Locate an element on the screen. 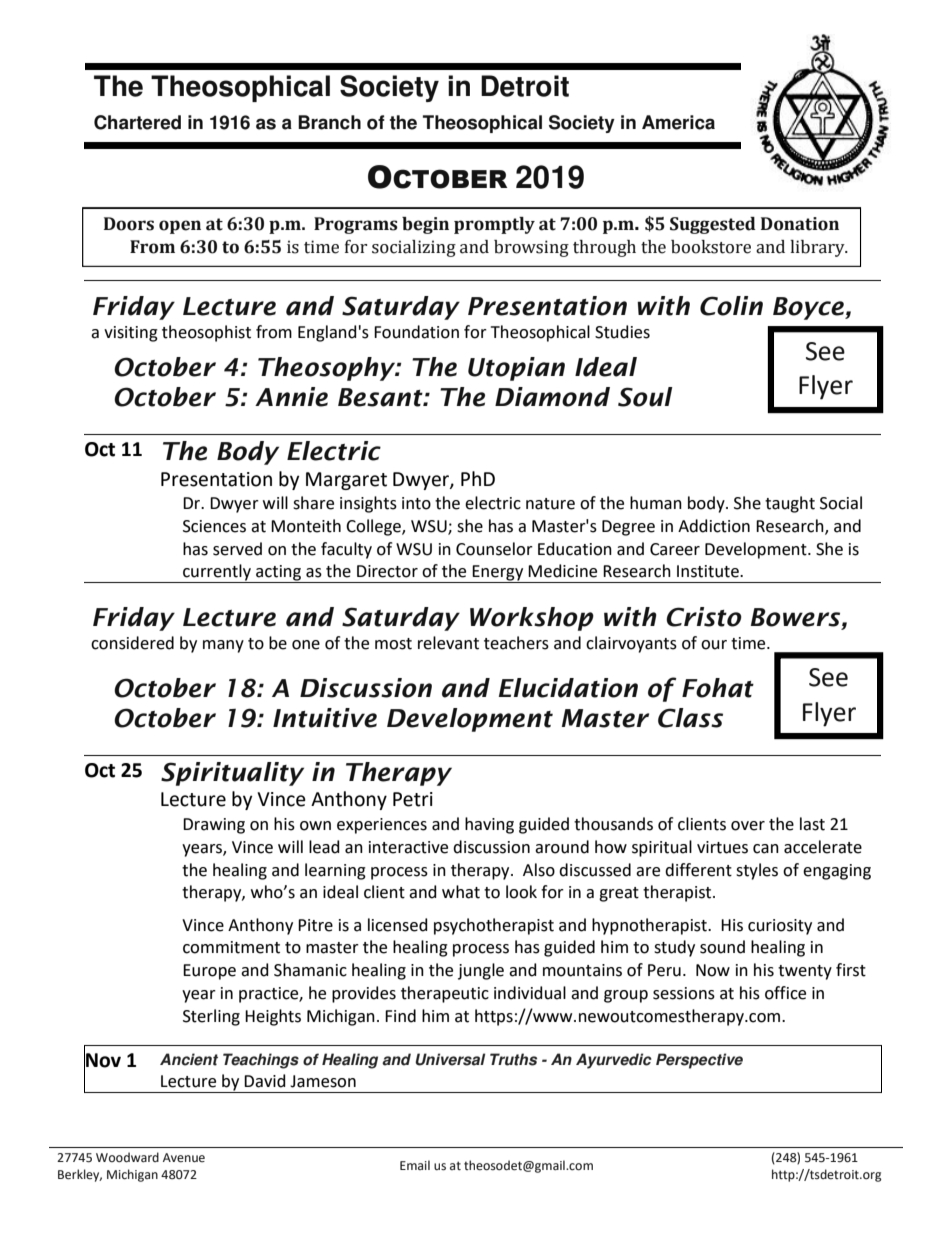 This screenshot has height=1233, width=952. promptly is located at coordinates (494, 225).
